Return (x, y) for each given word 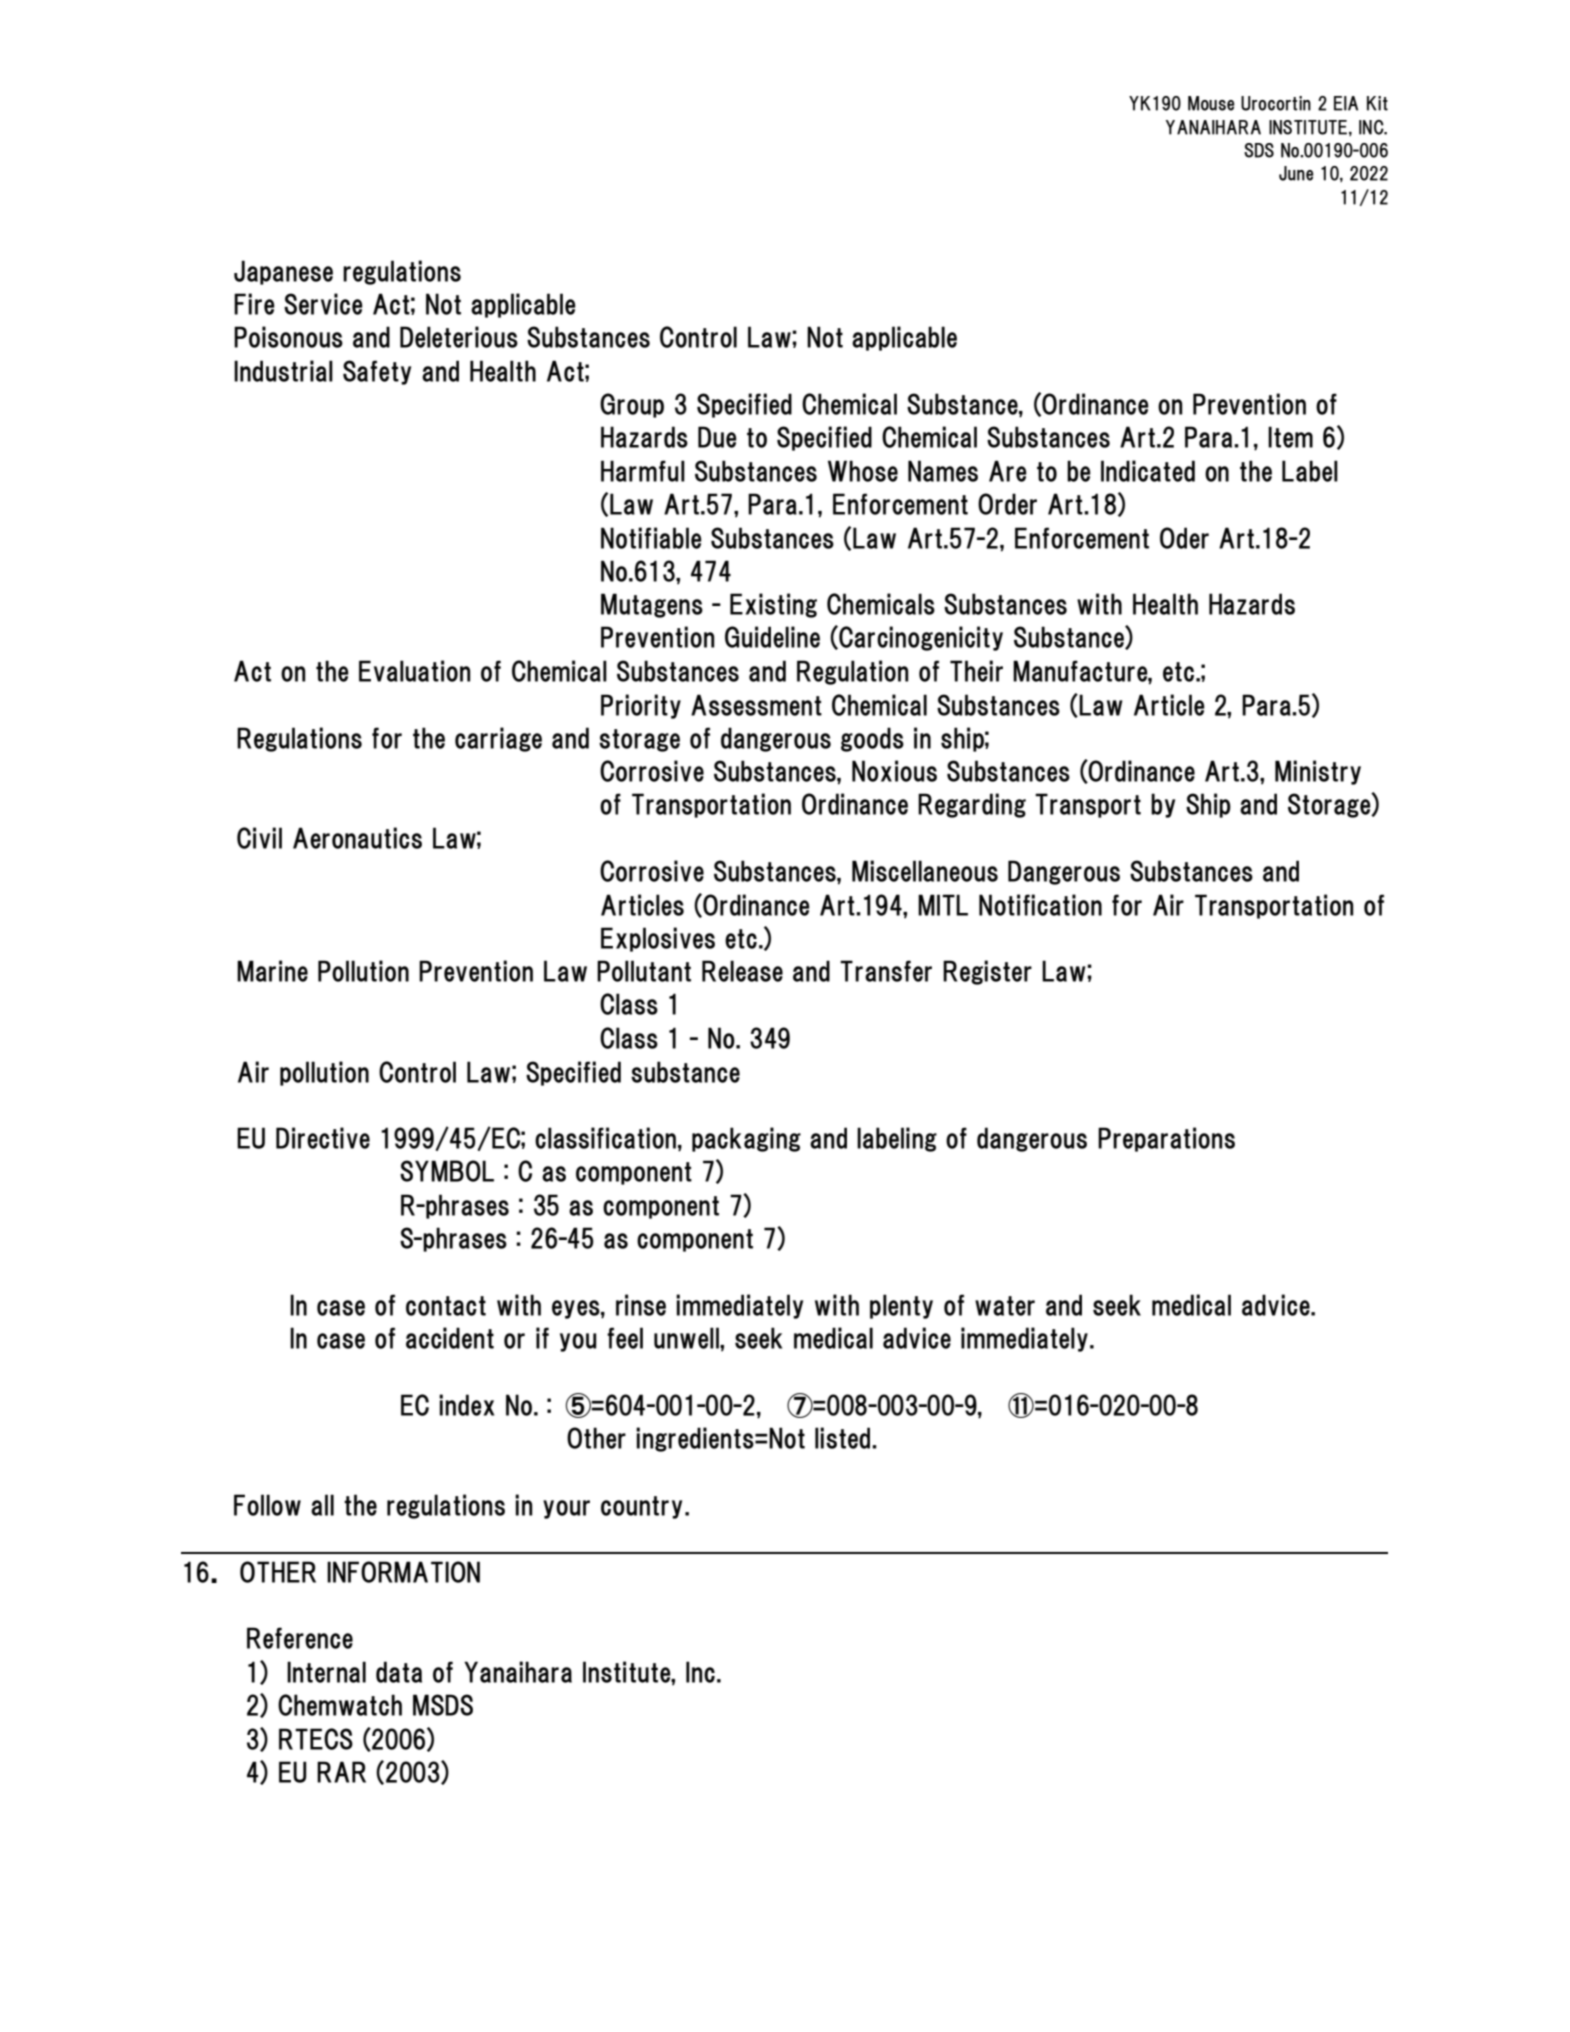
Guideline (772, 637)
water (1005, 1306)
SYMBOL (447, 1171)
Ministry (1318, 772)
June (1296, 173)
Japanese (283, 272)
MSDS (443, 1705)
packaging (746, 1139)
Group (632, 405)
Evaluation (415, 671)
